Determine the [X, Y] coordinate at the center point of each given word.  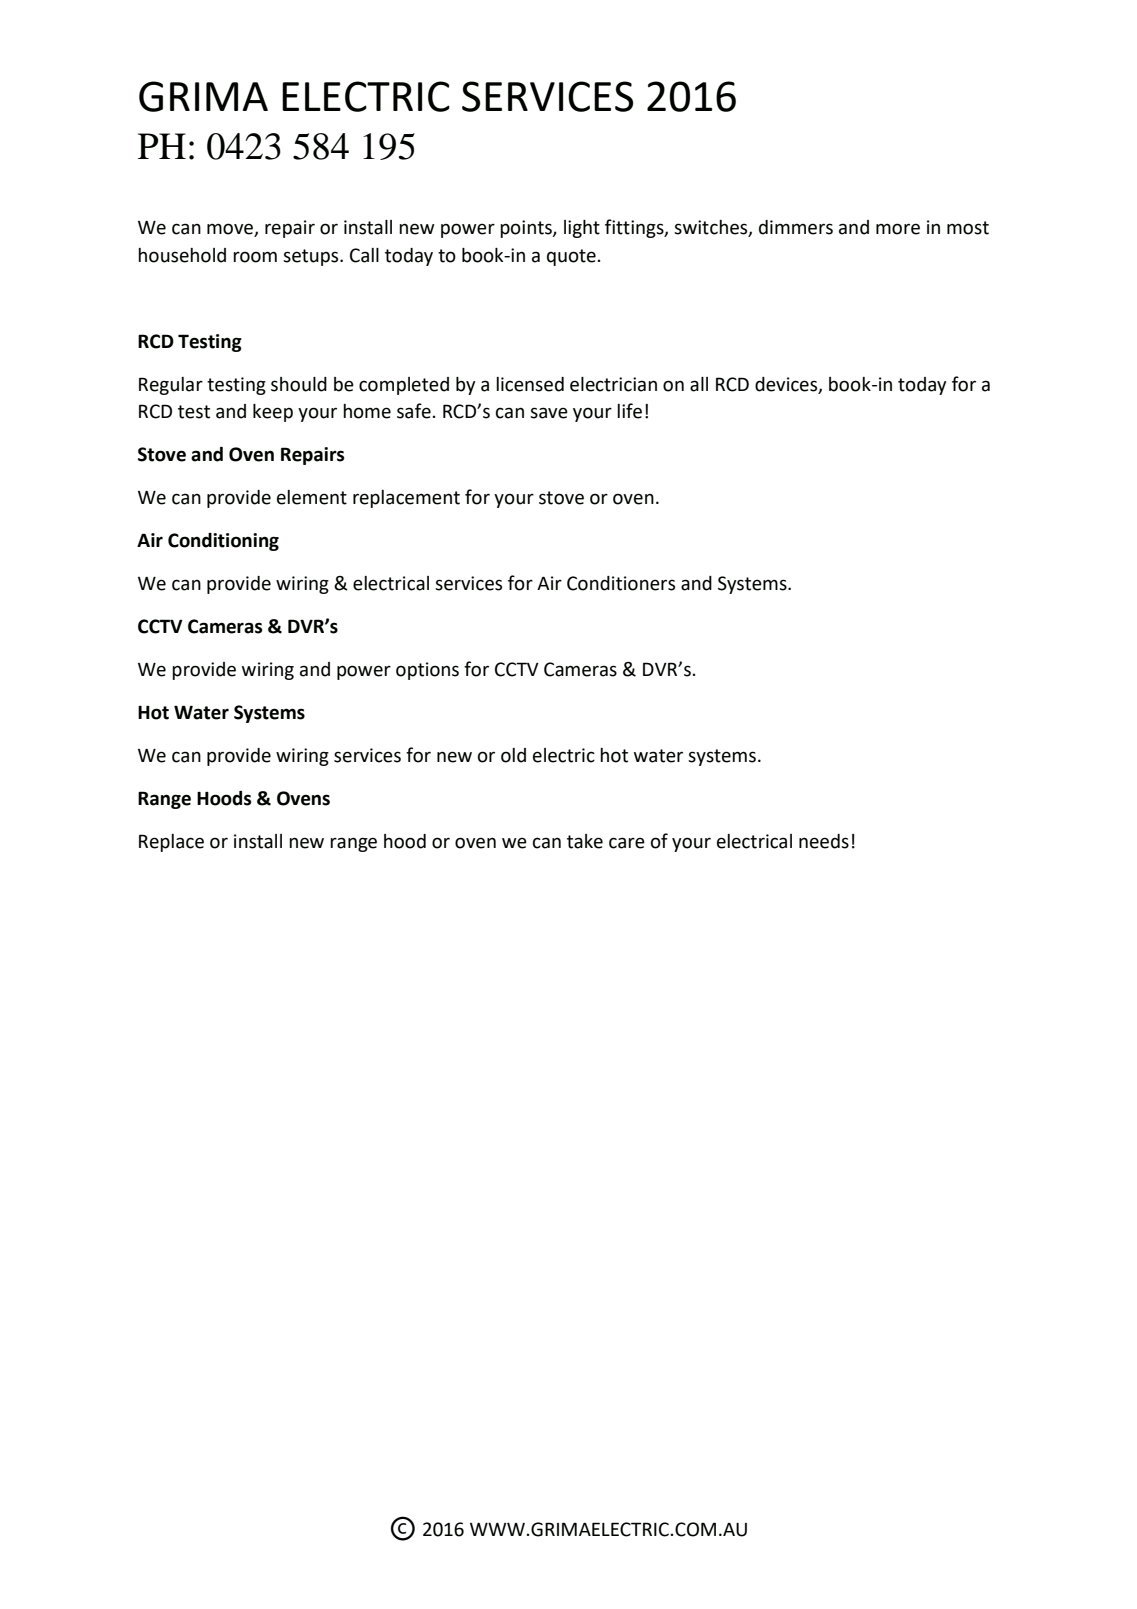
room [255, 257]
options [427, 671]
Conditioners [621, 583]
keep [273, 413]
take [585, 841]
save [549, 413]
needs [824, 841]
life [629, 411]
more [898, 229]
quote [571, 257]
